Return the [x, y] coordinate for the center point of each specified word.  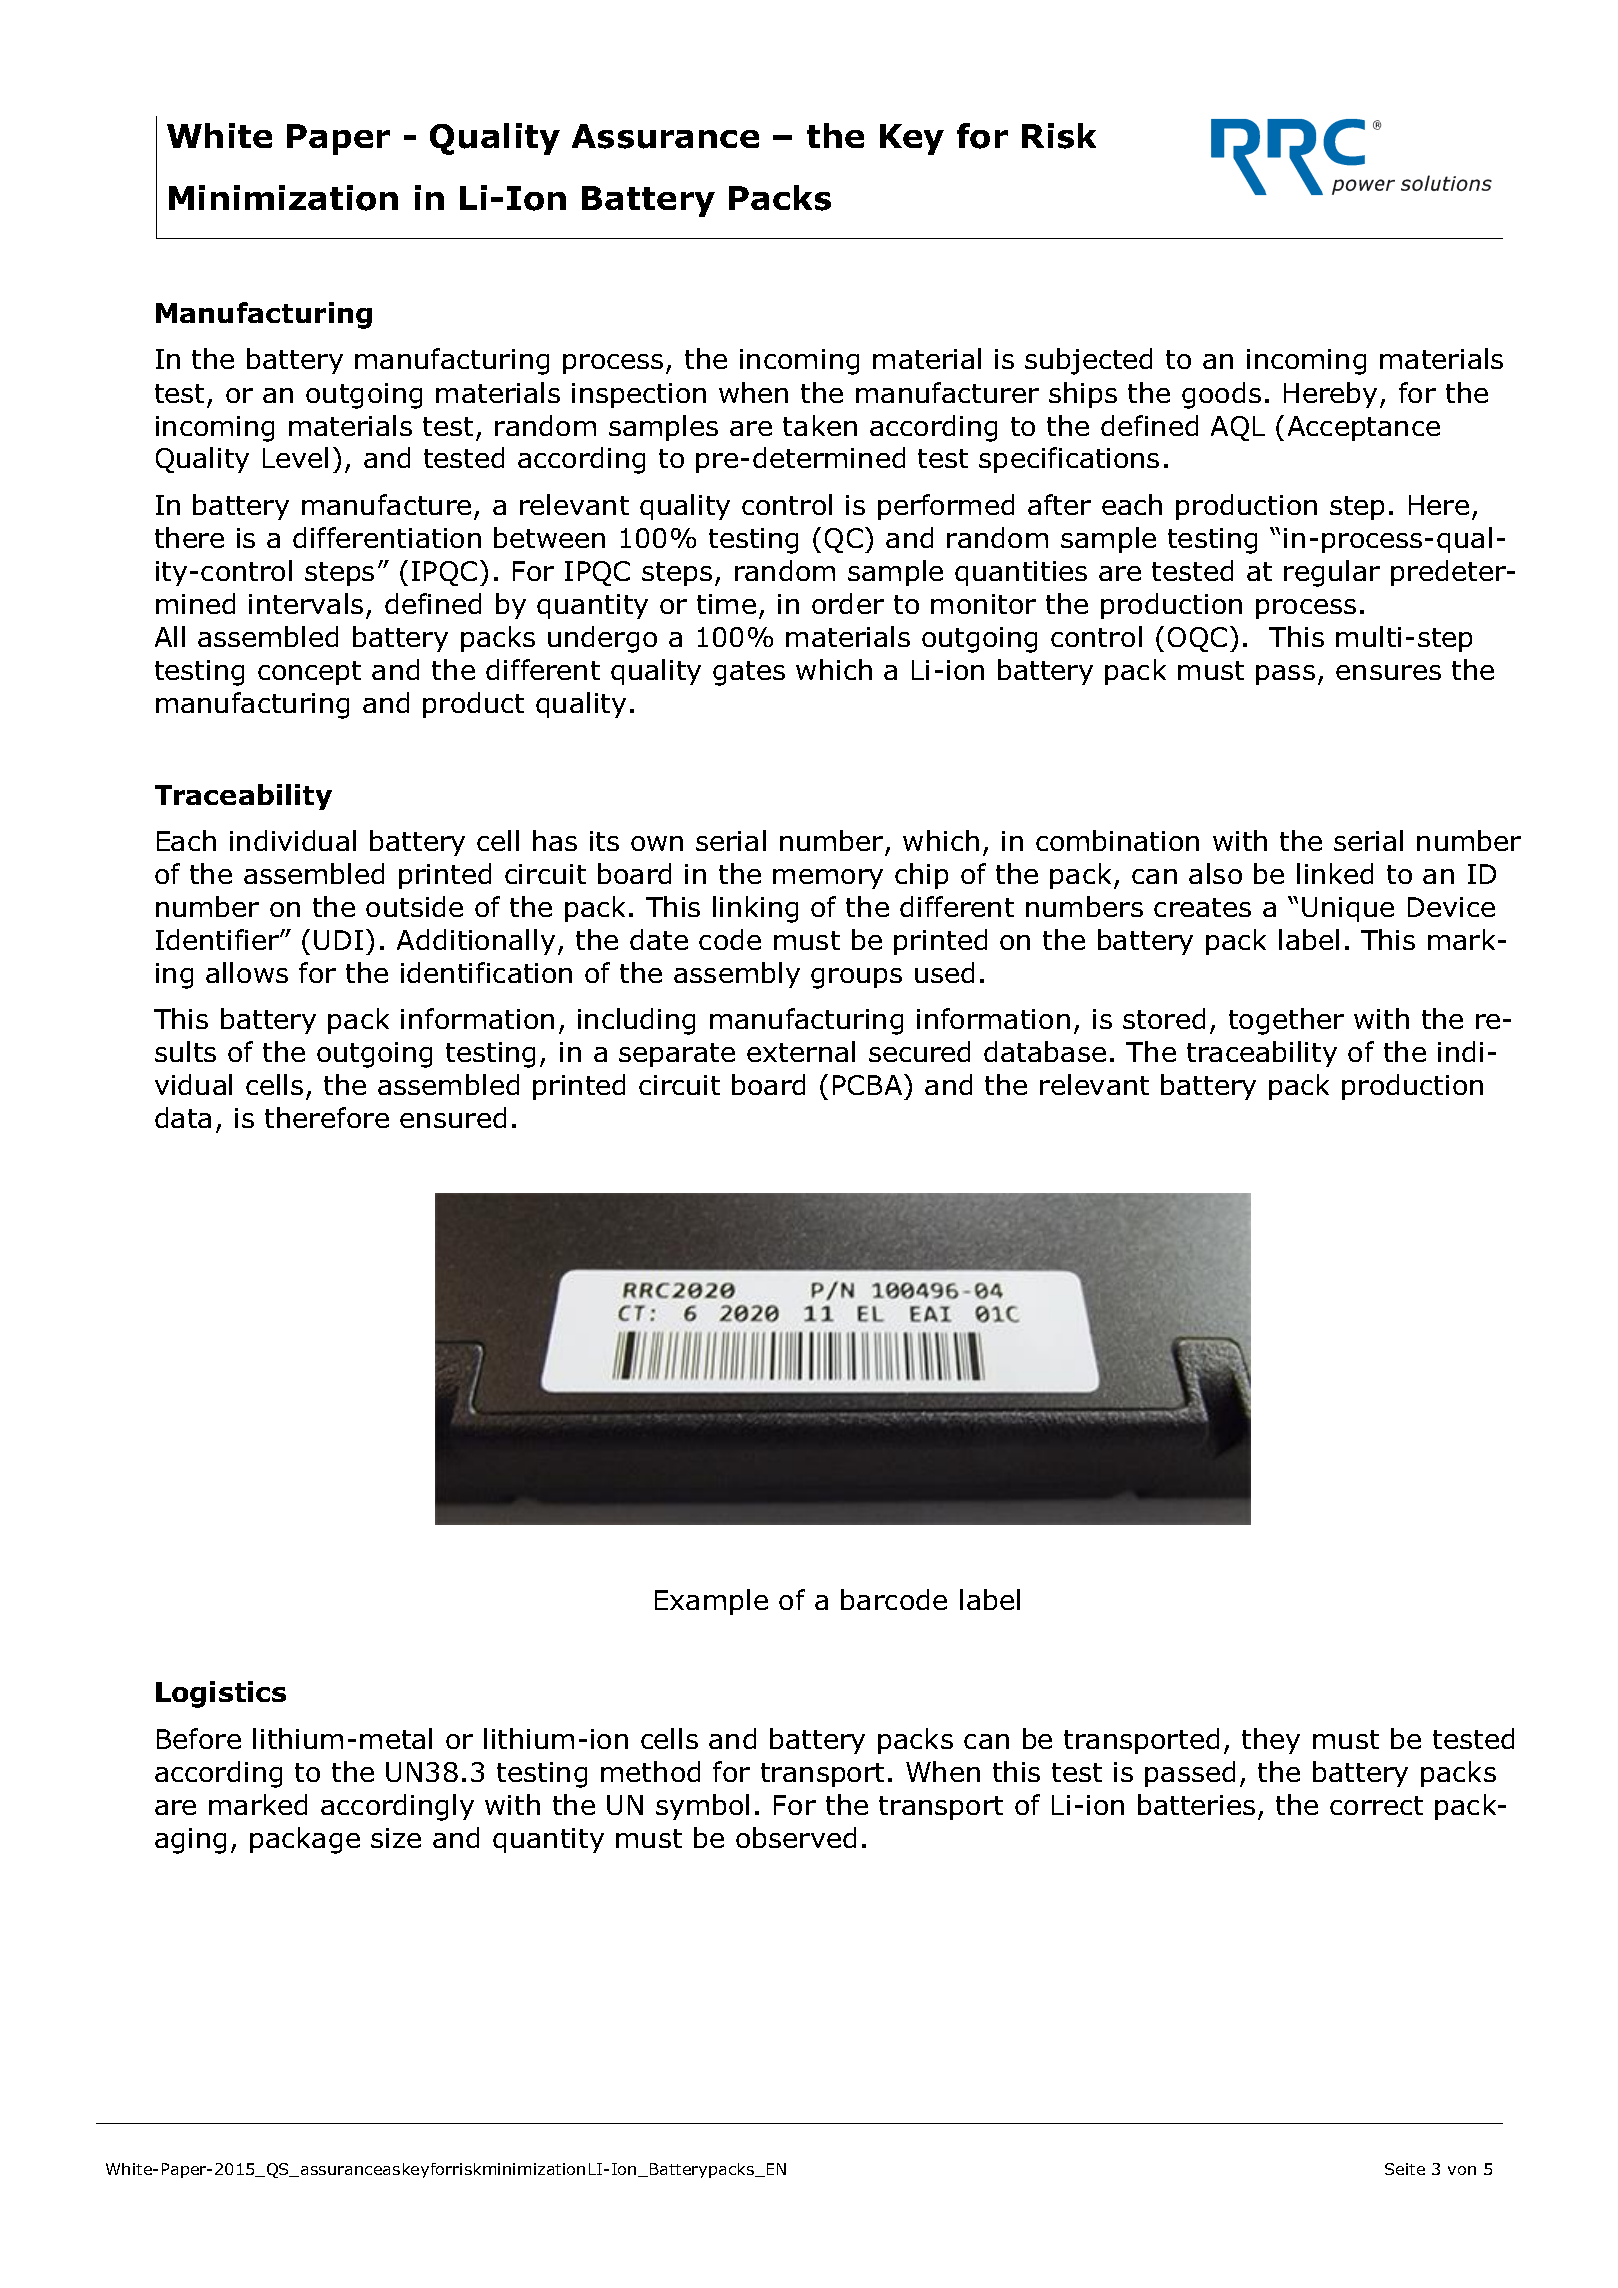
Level [295, 457]
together [1286, 1021]
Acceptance [1364, 428]
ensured [453, 1117]
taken [820, 425]
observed [796, 1837]
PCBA [869, 1084]
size [396, 1838]
